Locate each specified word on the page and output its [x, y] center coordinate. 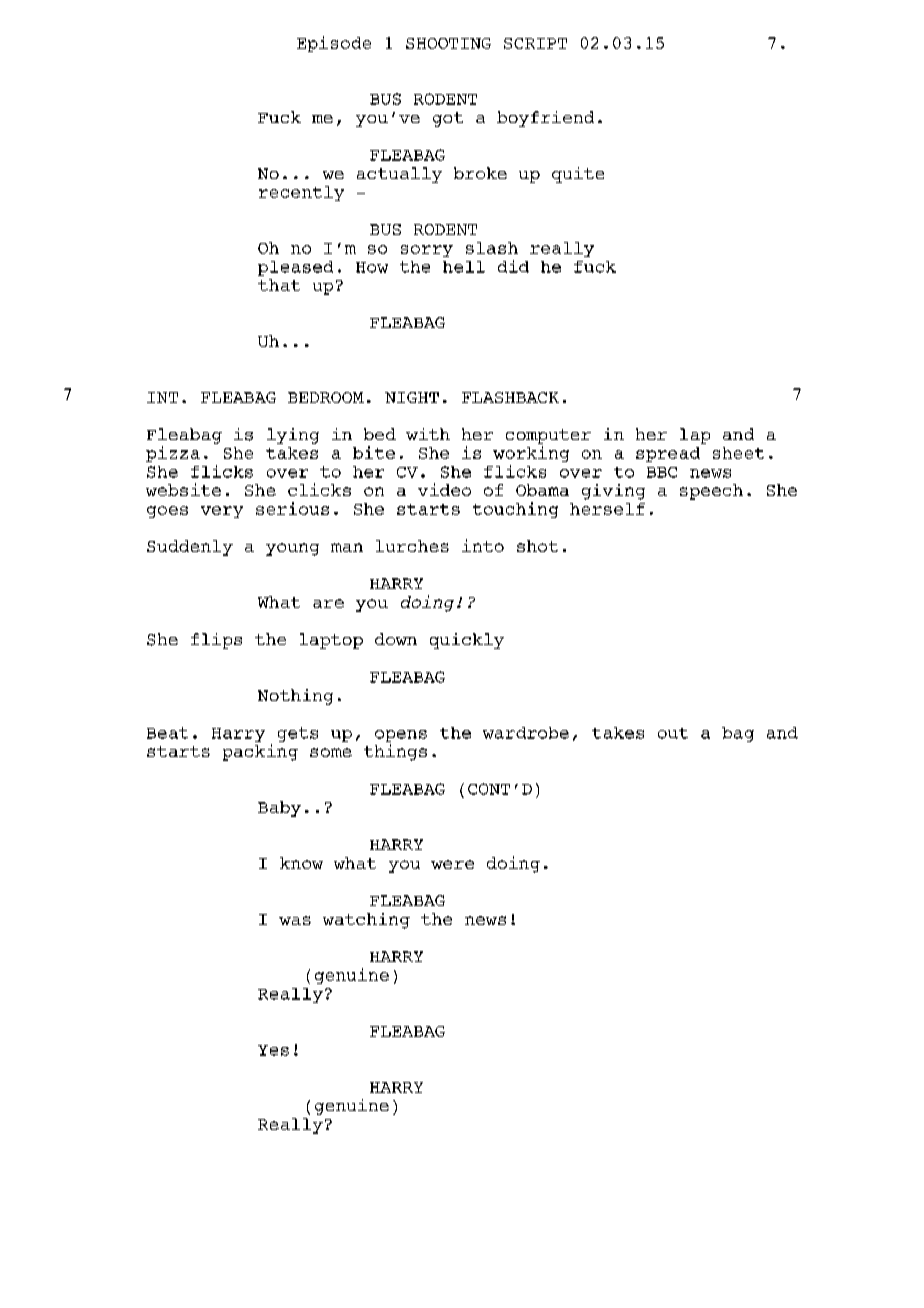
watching [366, 921]
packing [260, 752]
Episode [334, 44]
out [673, 733]
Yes [273, 1050]
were [452, 864]
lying [293, 436]
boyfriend [545, 119]
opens [401, 737]
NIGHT [412, 397]
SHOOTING [448, 43]
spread [668, 454]
